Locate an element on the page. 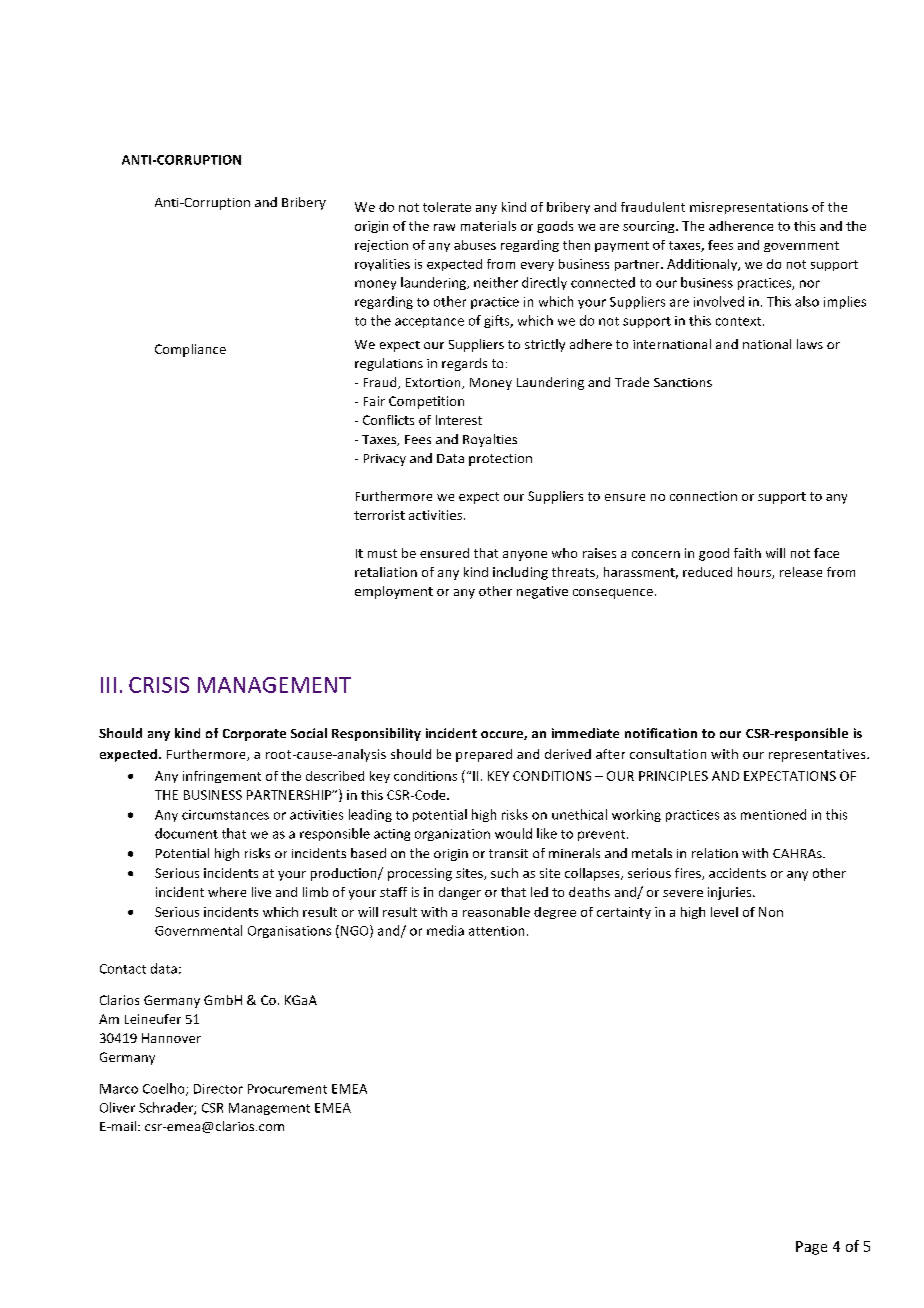 The image size is (924, 1308). Director is located at coordinates (218, 1089).
